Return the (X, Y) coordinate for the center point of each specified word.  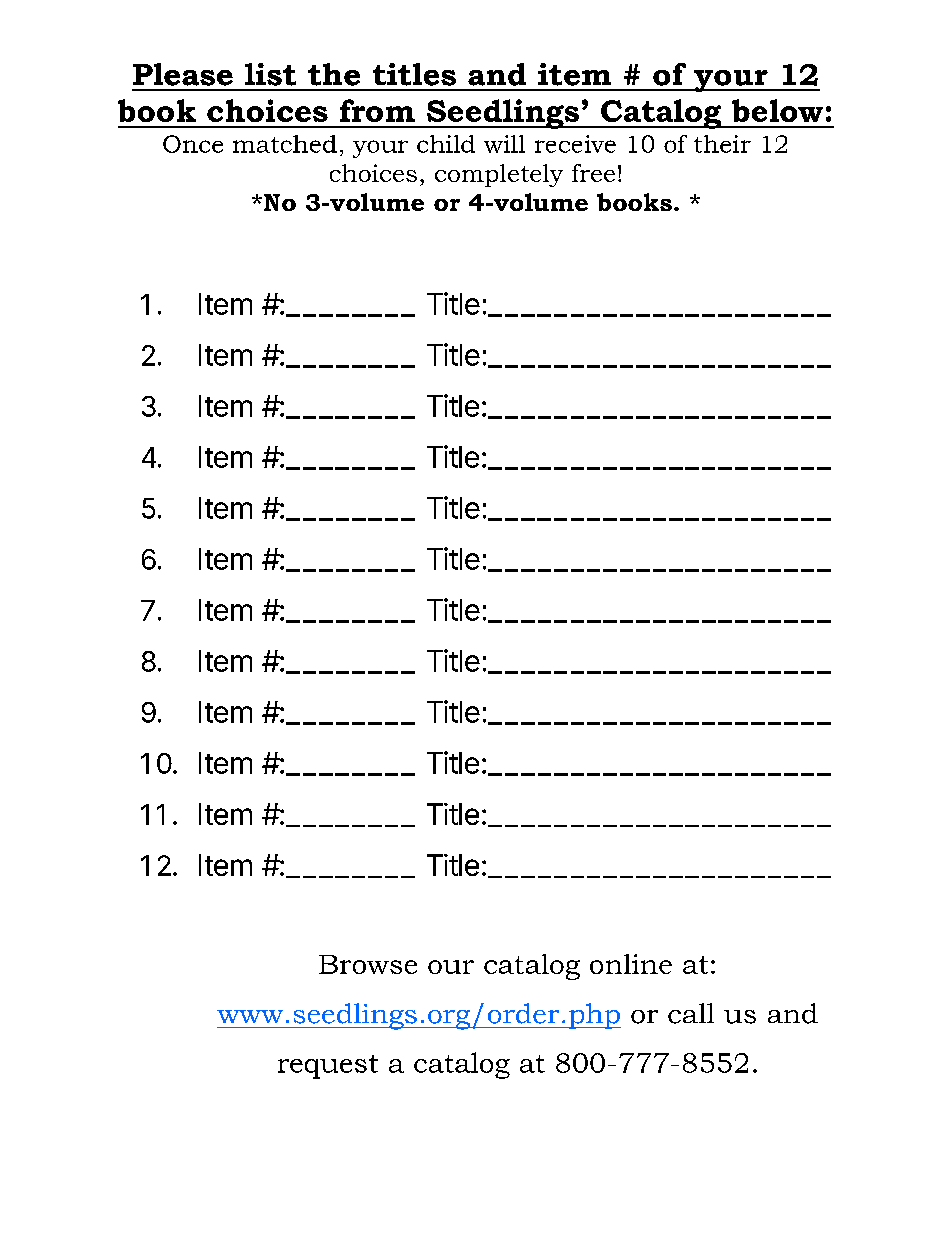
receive (575, 144)
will (504, 144)
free (593, 173)
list (270, 74)
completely (499, 175)
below (777, 110)
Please (183, 74)
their (722, 144)
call (691, 1013)
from (377, 110)
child (446, 144)
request (328, 1067)
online (631, 964)
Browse (368, 964)
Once (193, 144)
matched (285, 144)
